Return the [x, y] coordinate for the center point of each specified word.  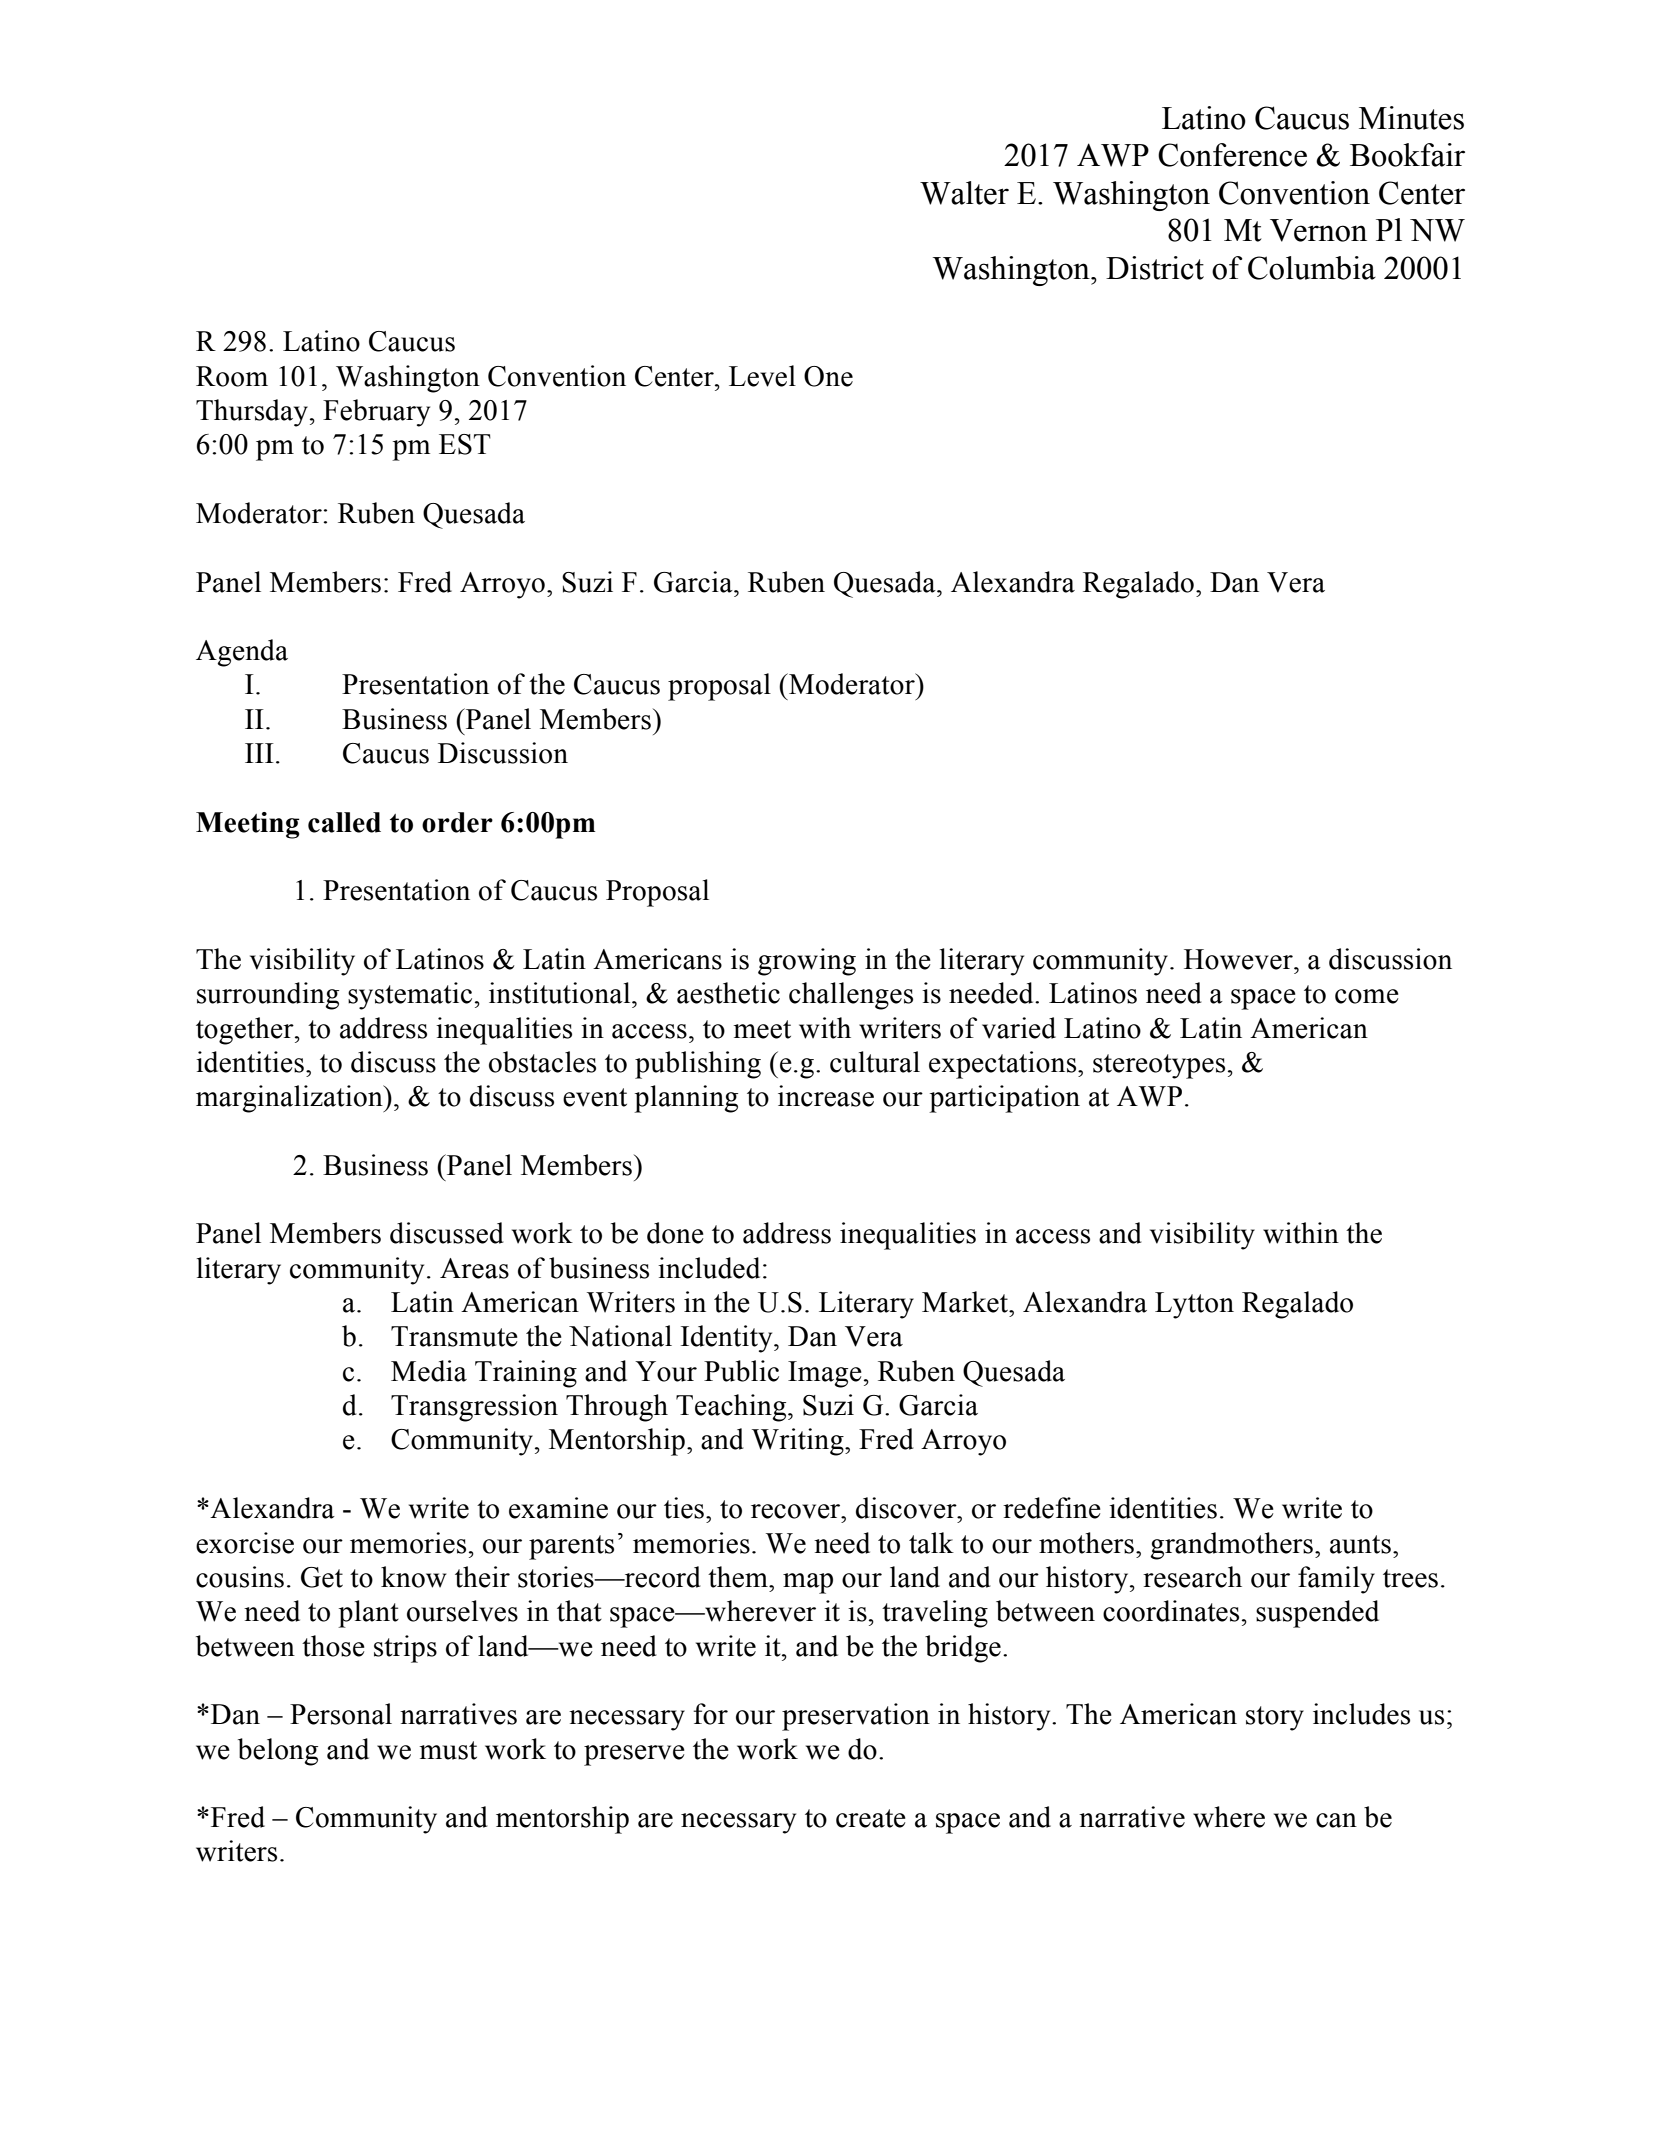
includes [1361, 1714]
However [1239, 959]
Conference [1232, 155]
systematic [410, 996]
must [448, 1750]
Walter [964, 193]
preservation [856, 1717]
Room [232, 376]
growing [807, 962]
